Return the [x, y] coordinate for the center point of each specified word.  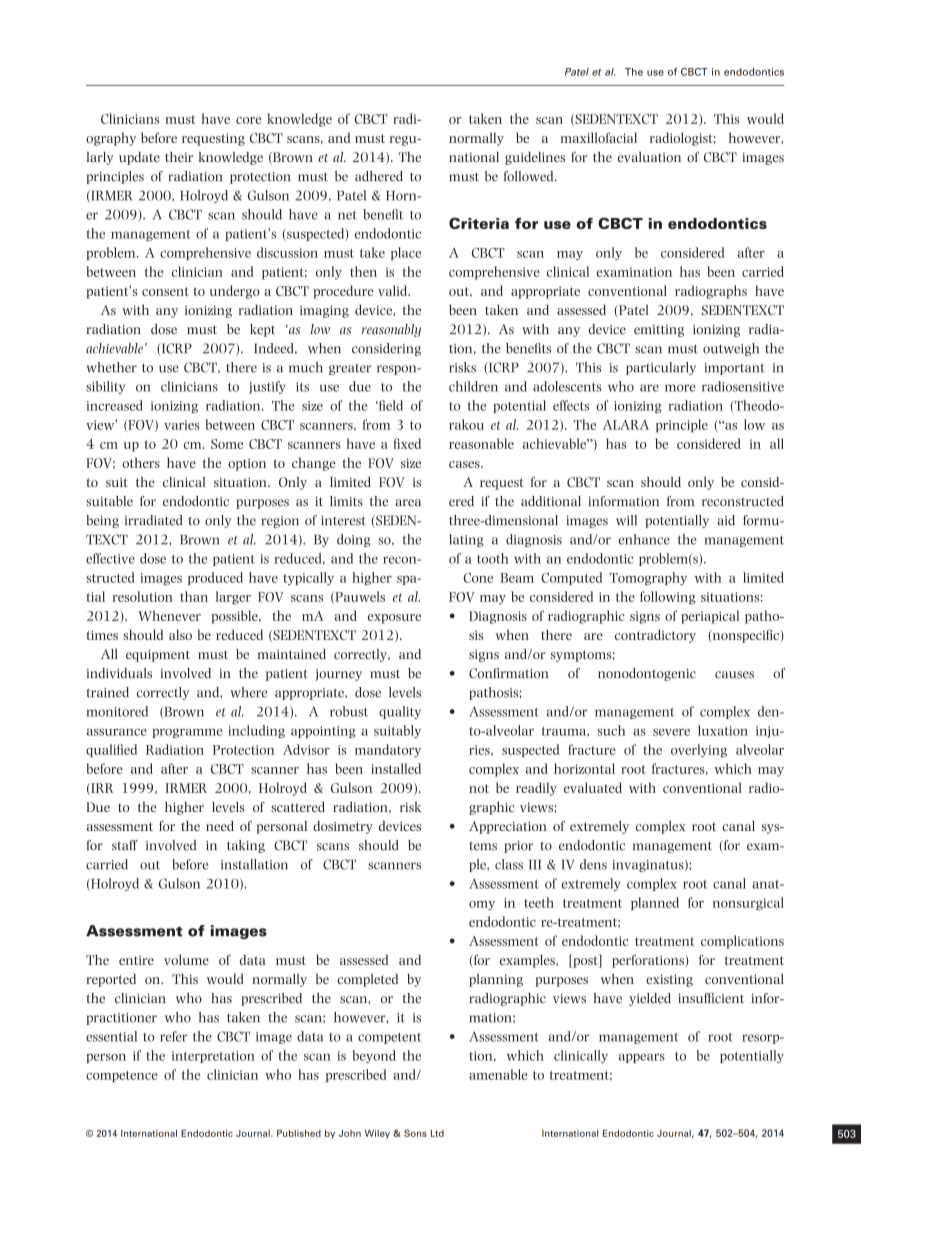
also [180, 634]
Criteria [479, 223]
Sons [415, 1133]
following [667, 598]
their [179, 157]
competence [121, 1076]
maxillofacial [599, 137]
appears [642, 1058]
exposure [394, 619]
